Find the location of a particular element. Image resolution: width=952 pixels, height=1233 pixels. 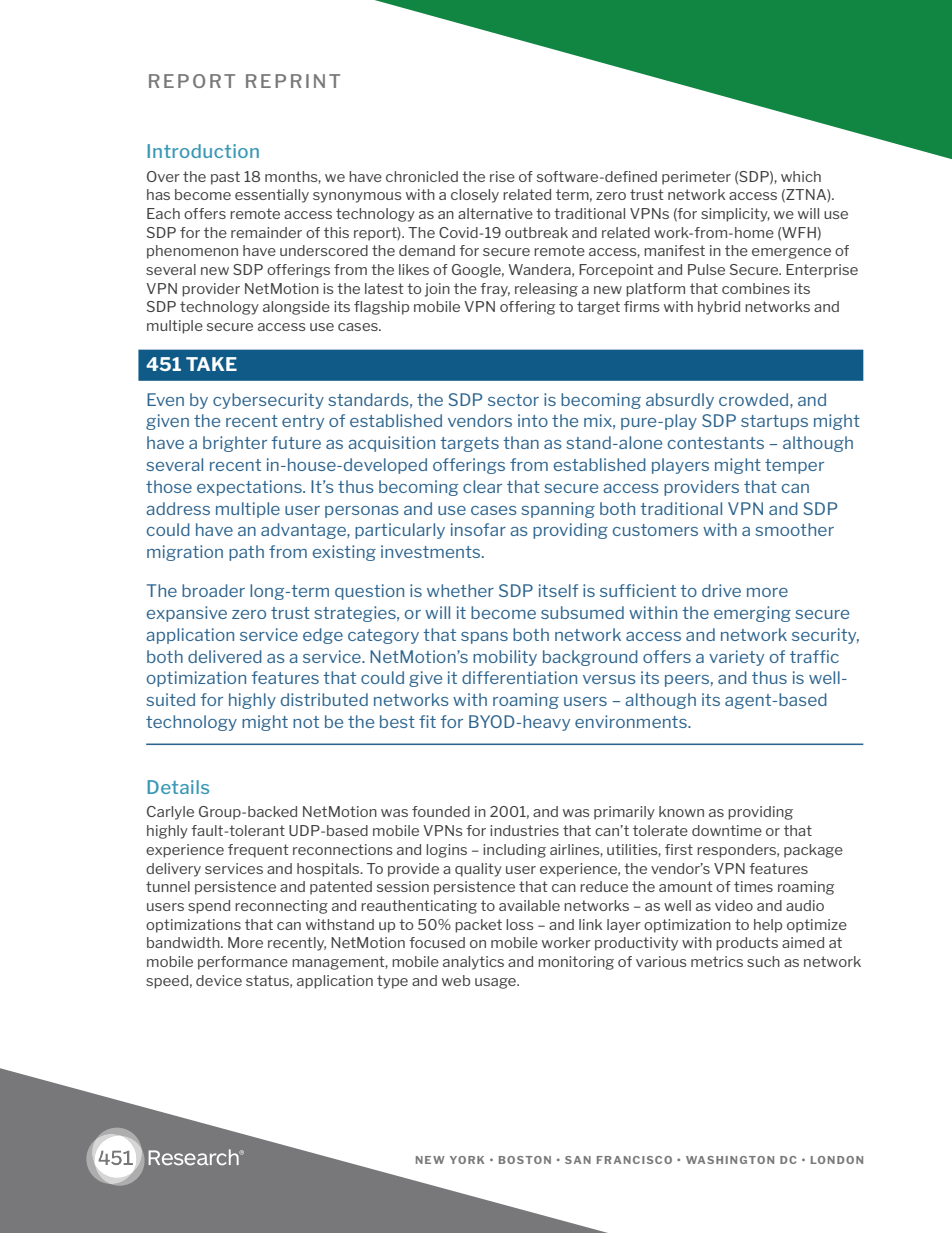

products is located at coordinates (747, 944).
